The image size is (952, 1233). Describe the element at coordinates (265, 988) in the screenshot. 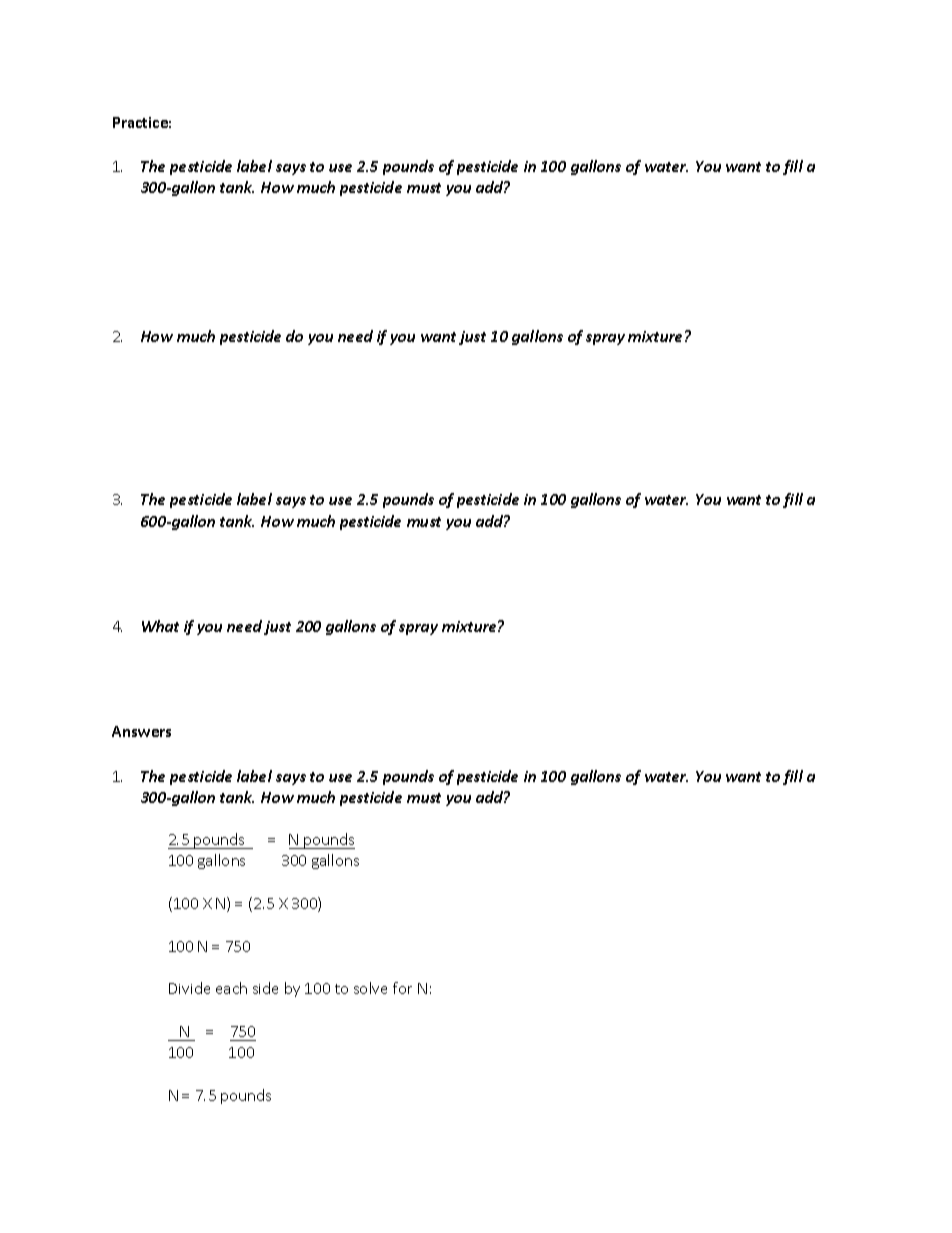

I see `side` at that location.
